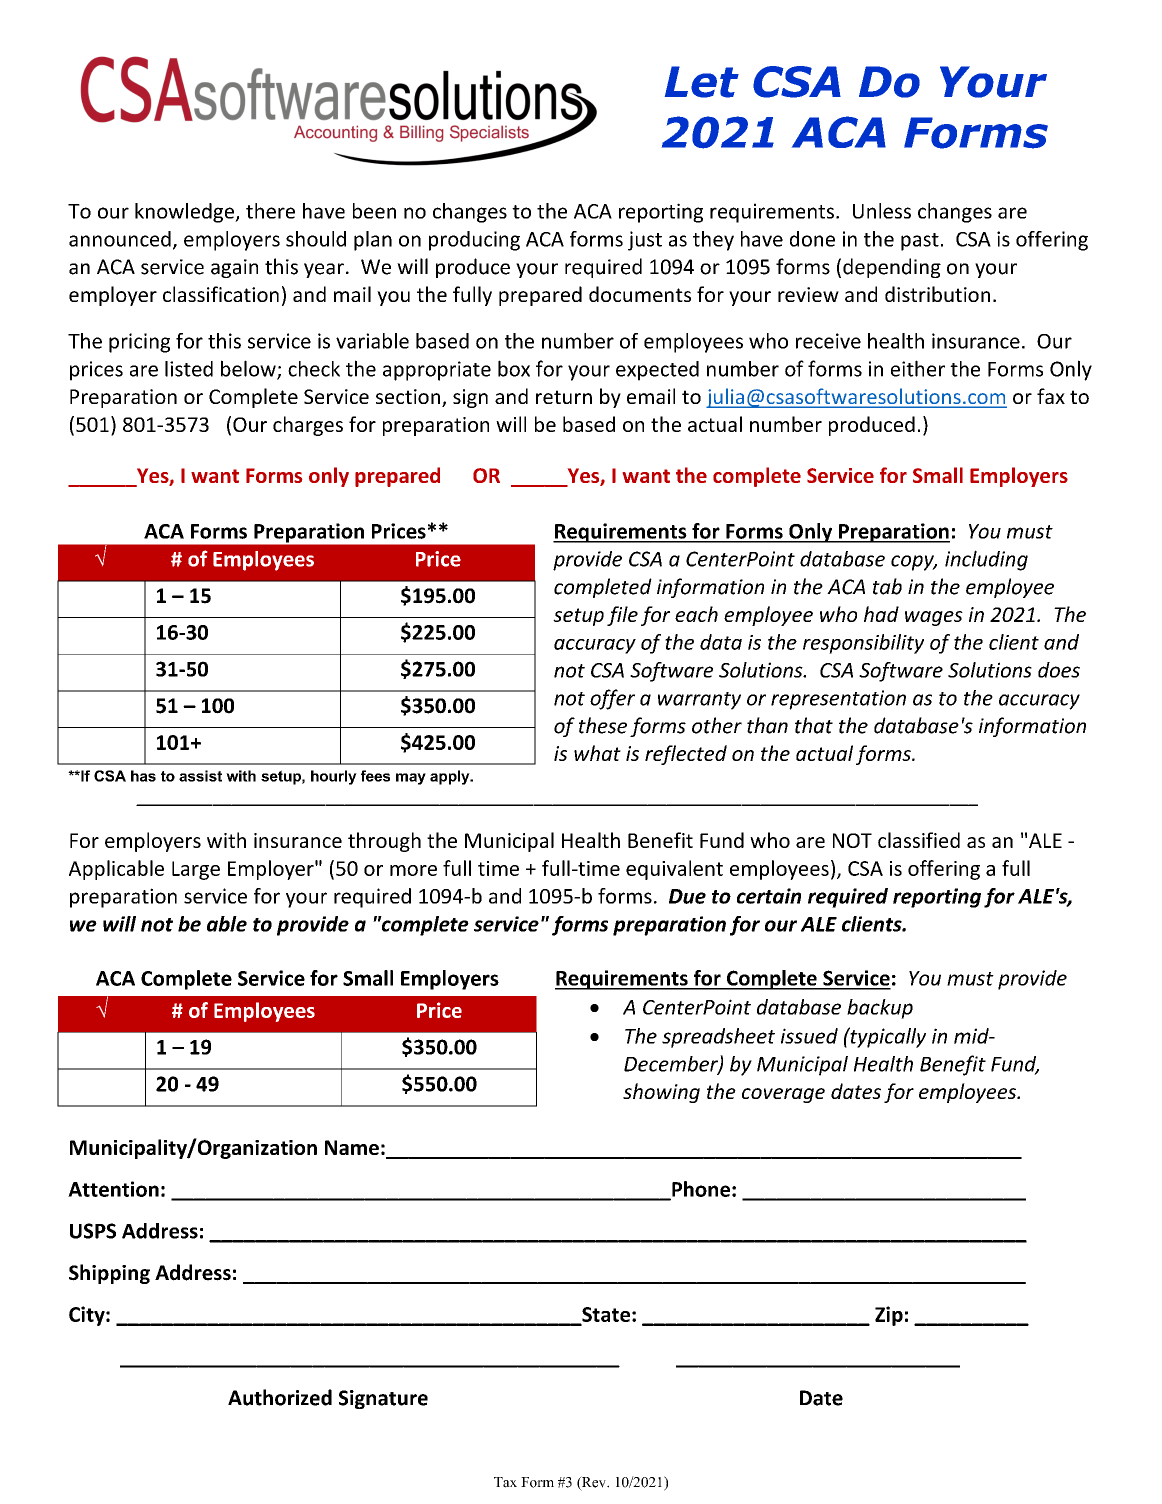 This document has height=1504, width=1162. I want to click on Large, so click(196, 870).
